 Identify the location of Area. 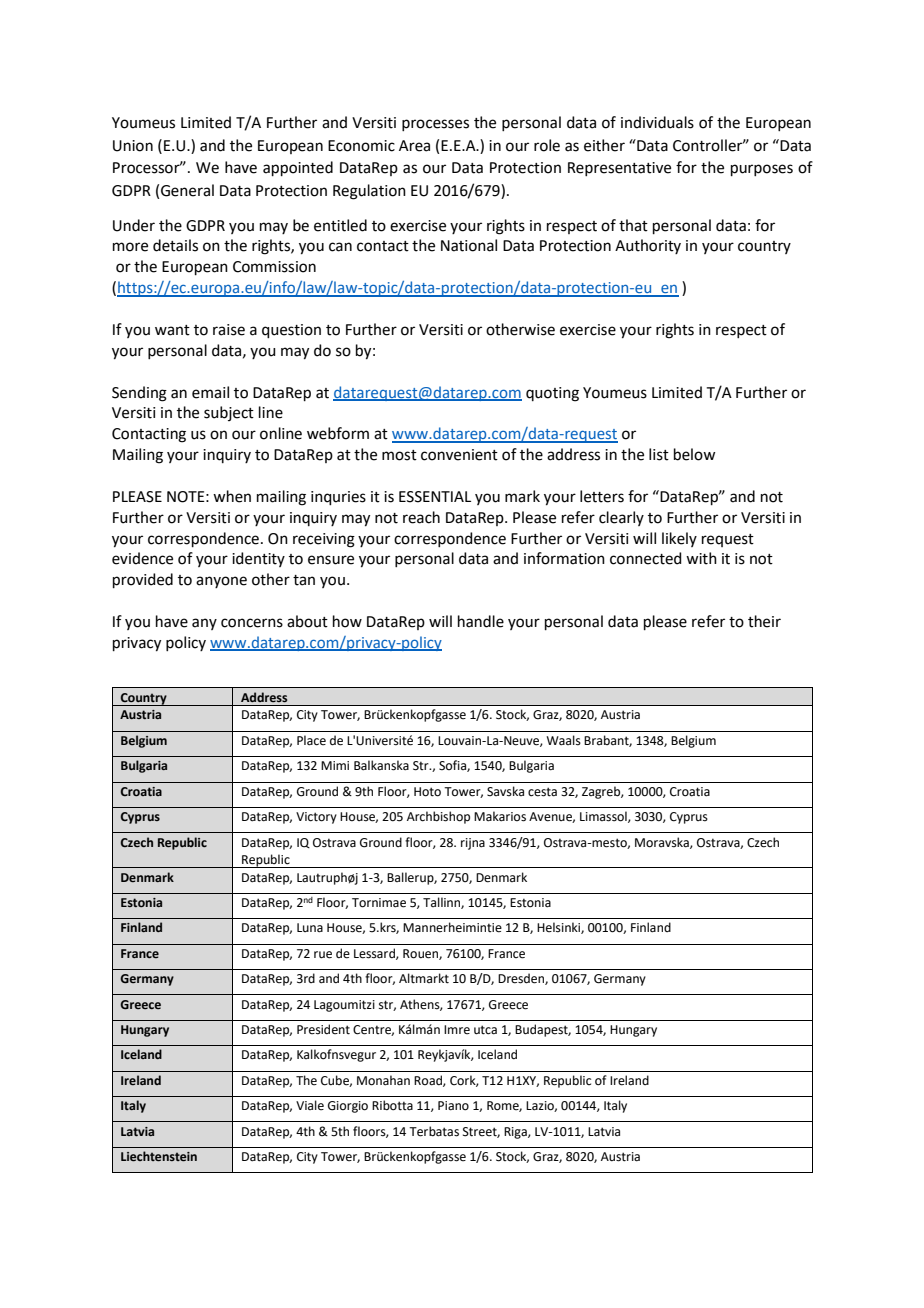
(414, 146).
